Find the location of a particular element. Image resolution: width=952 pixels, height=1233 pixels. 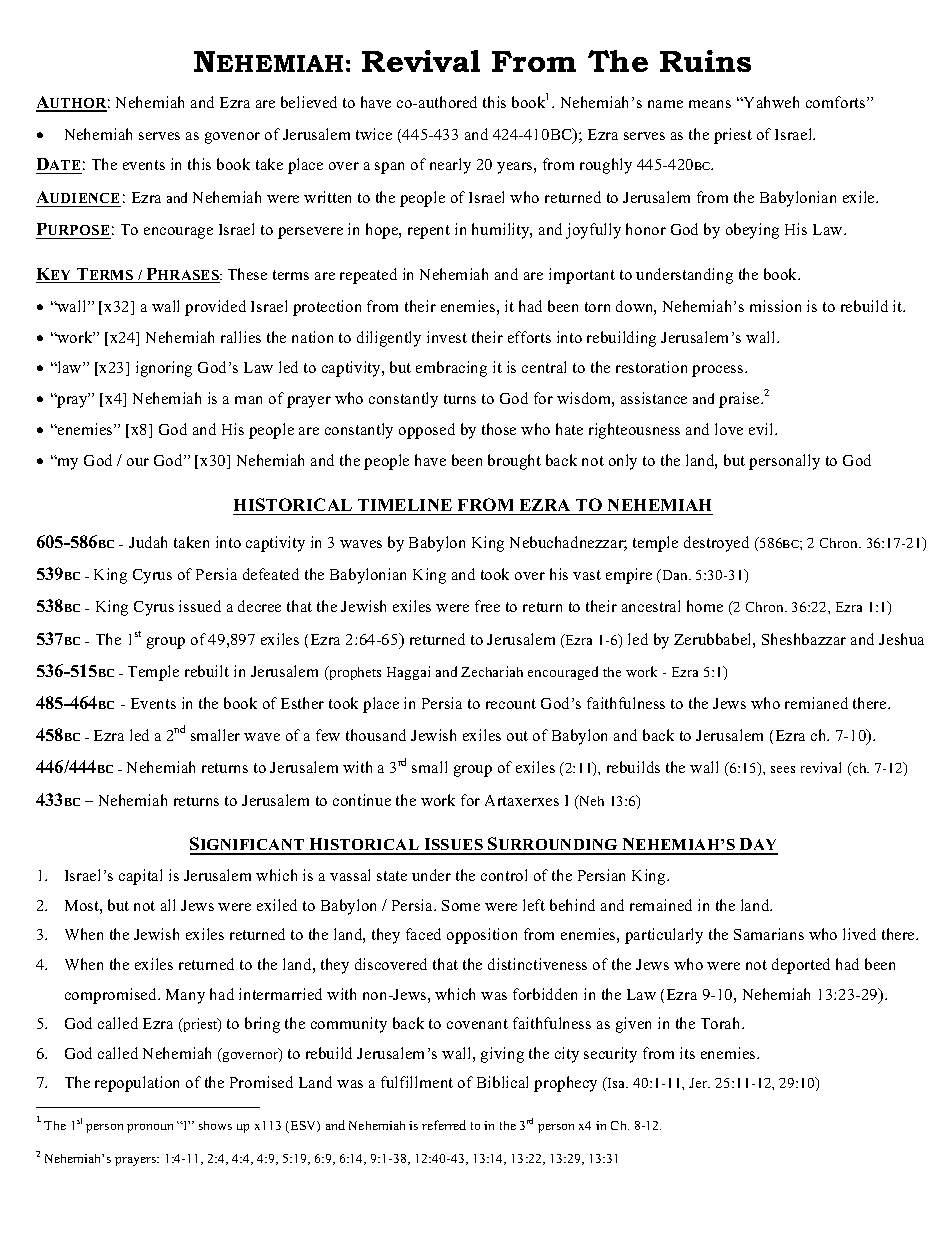

believed is located at coordinates (309, 102).
